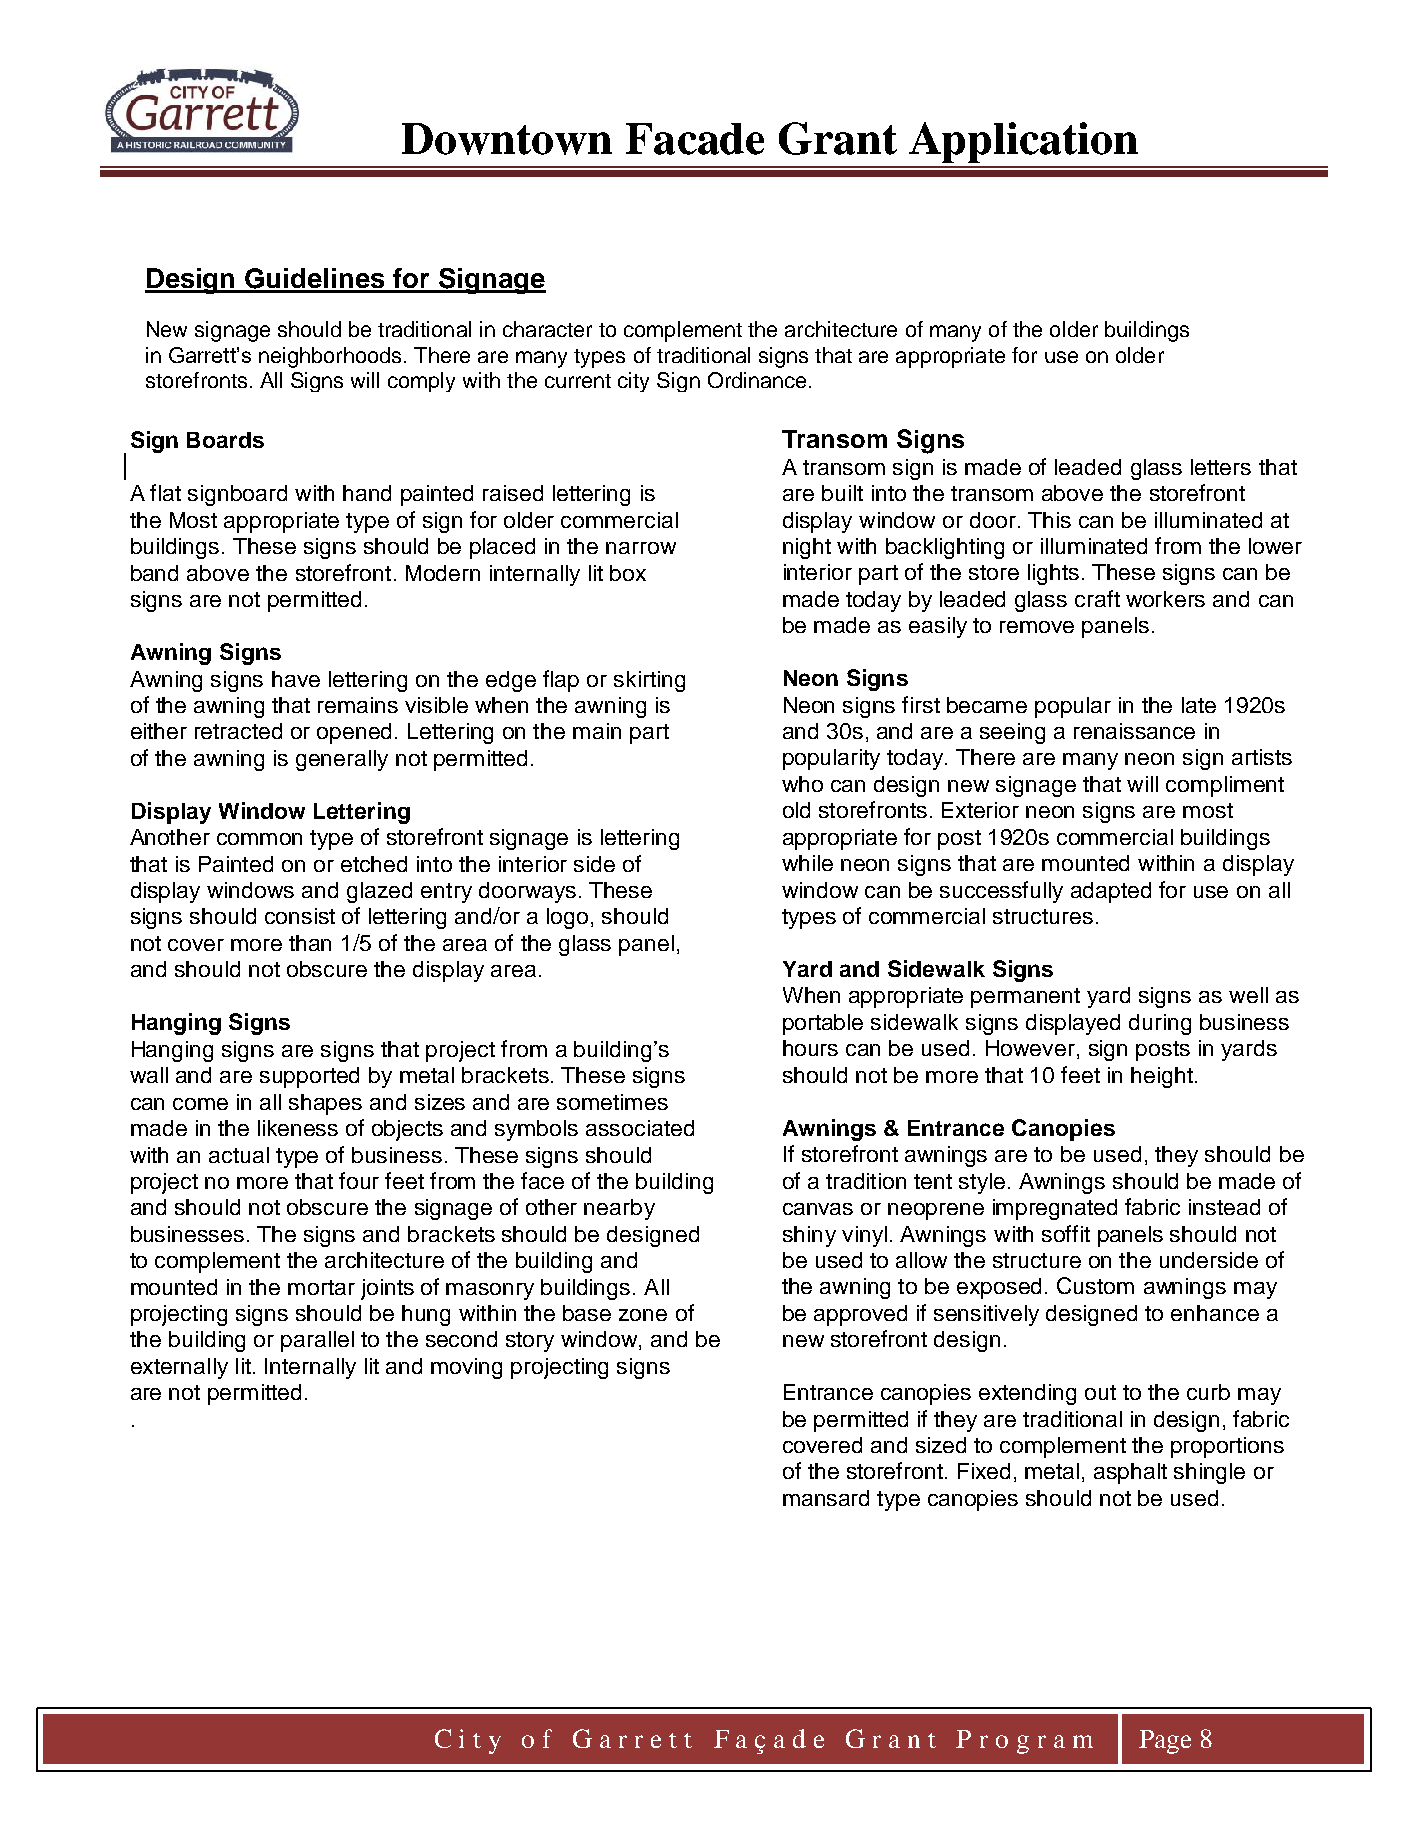 The height and width of the page is (1821, 1407). I want to click on Downtown, so click(507, 139).
